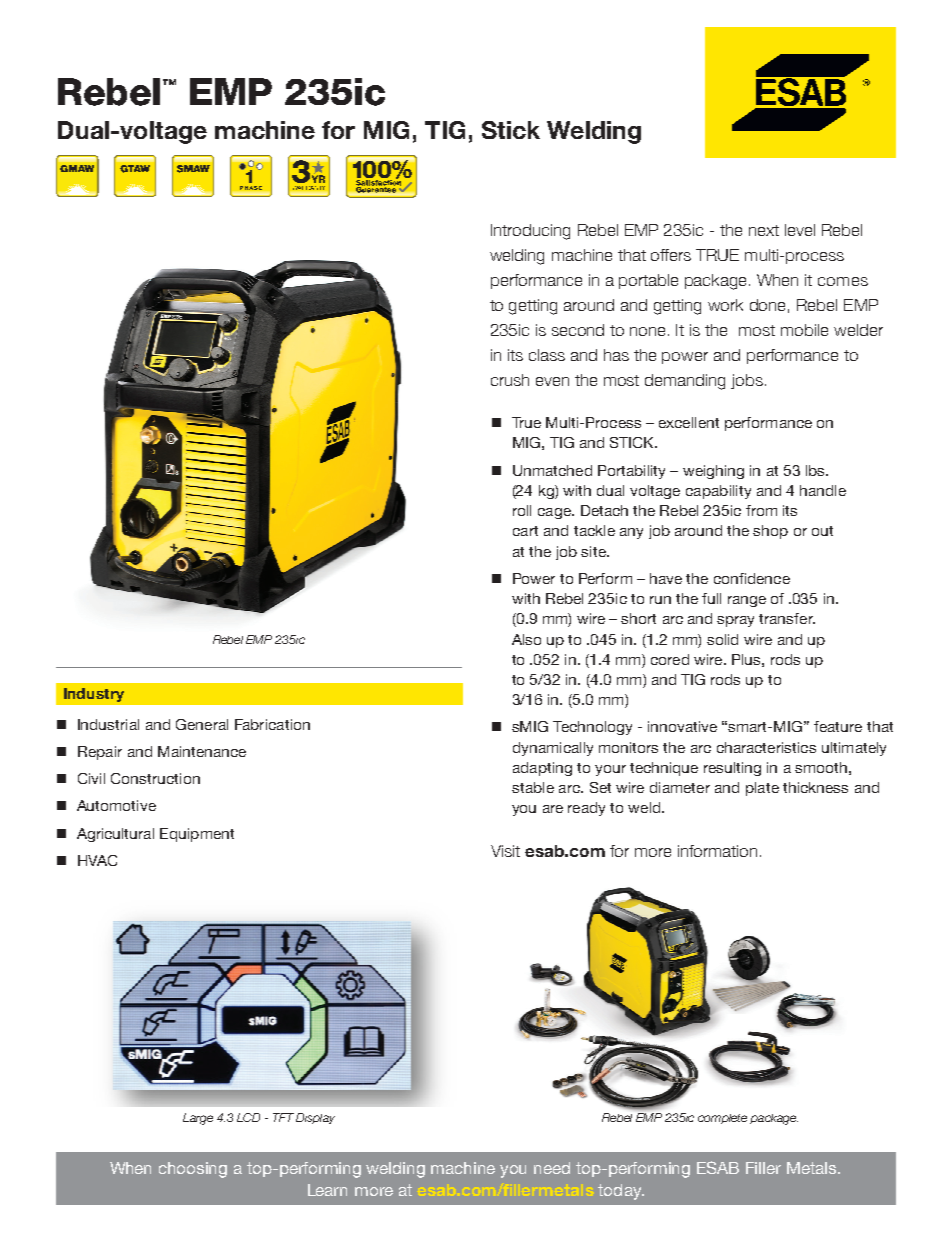 This page has width=952, height=1233. Describe the element at coordinates (553, 749) in the page. I see `dynamically` at that location.
